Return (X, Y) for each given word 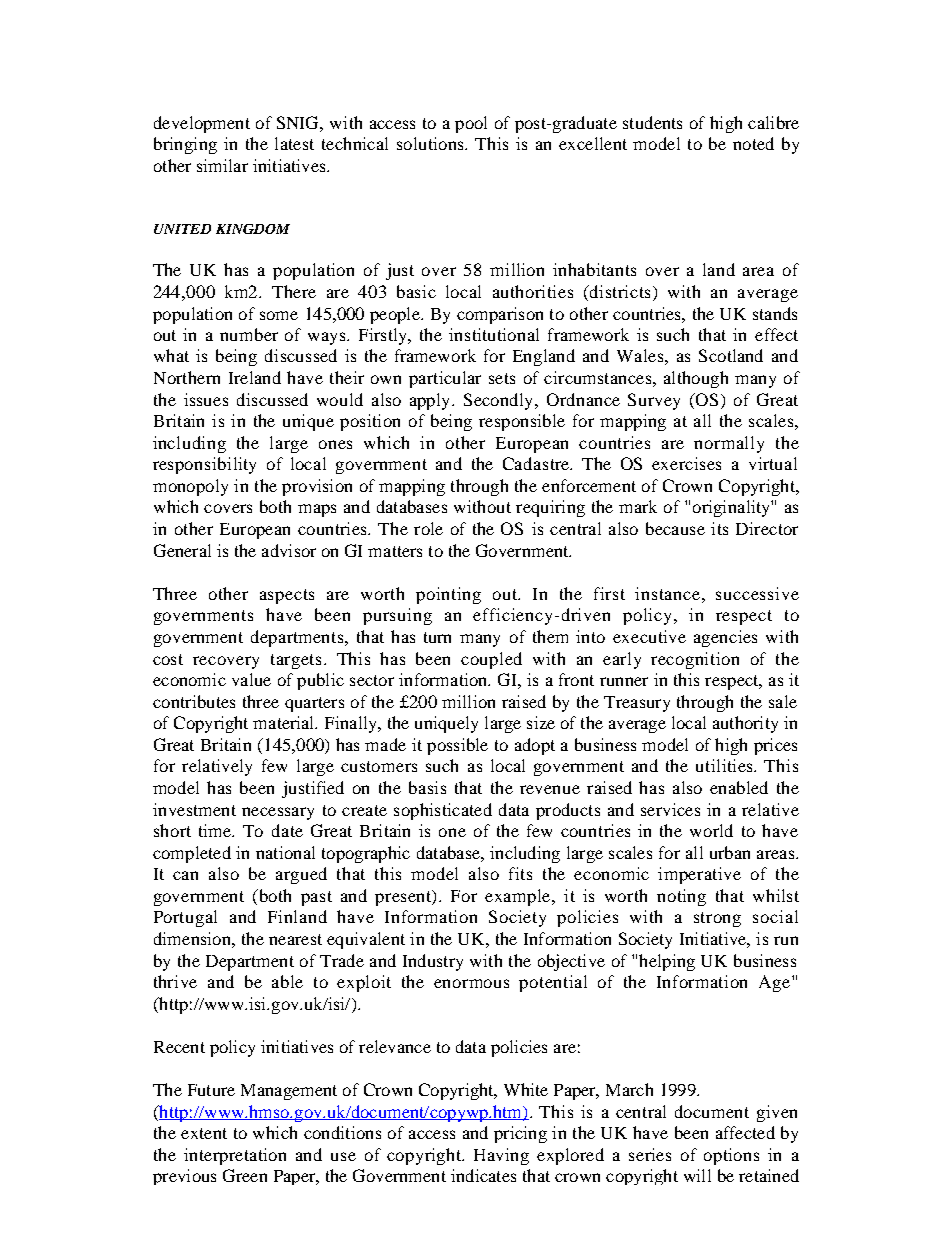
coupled (491, 660)
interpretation (235, 1156)
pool (471, 124)
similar (222, 165)
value (251, 679)
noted (753, 143)
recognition (695, 660)
